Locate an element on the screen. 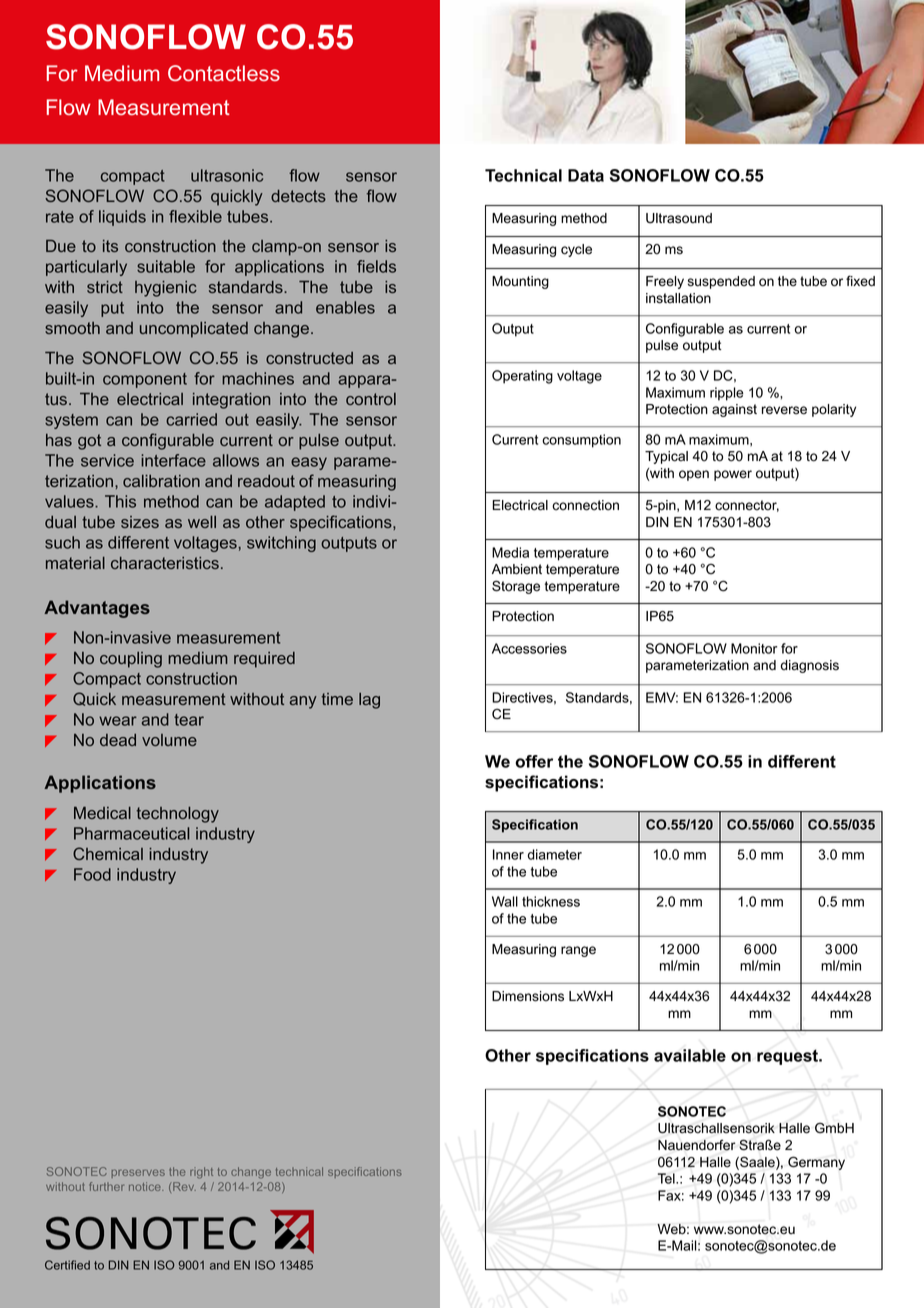 This screenshot has width=924, height=1308. coupling is located at coordinates (131, 660).
